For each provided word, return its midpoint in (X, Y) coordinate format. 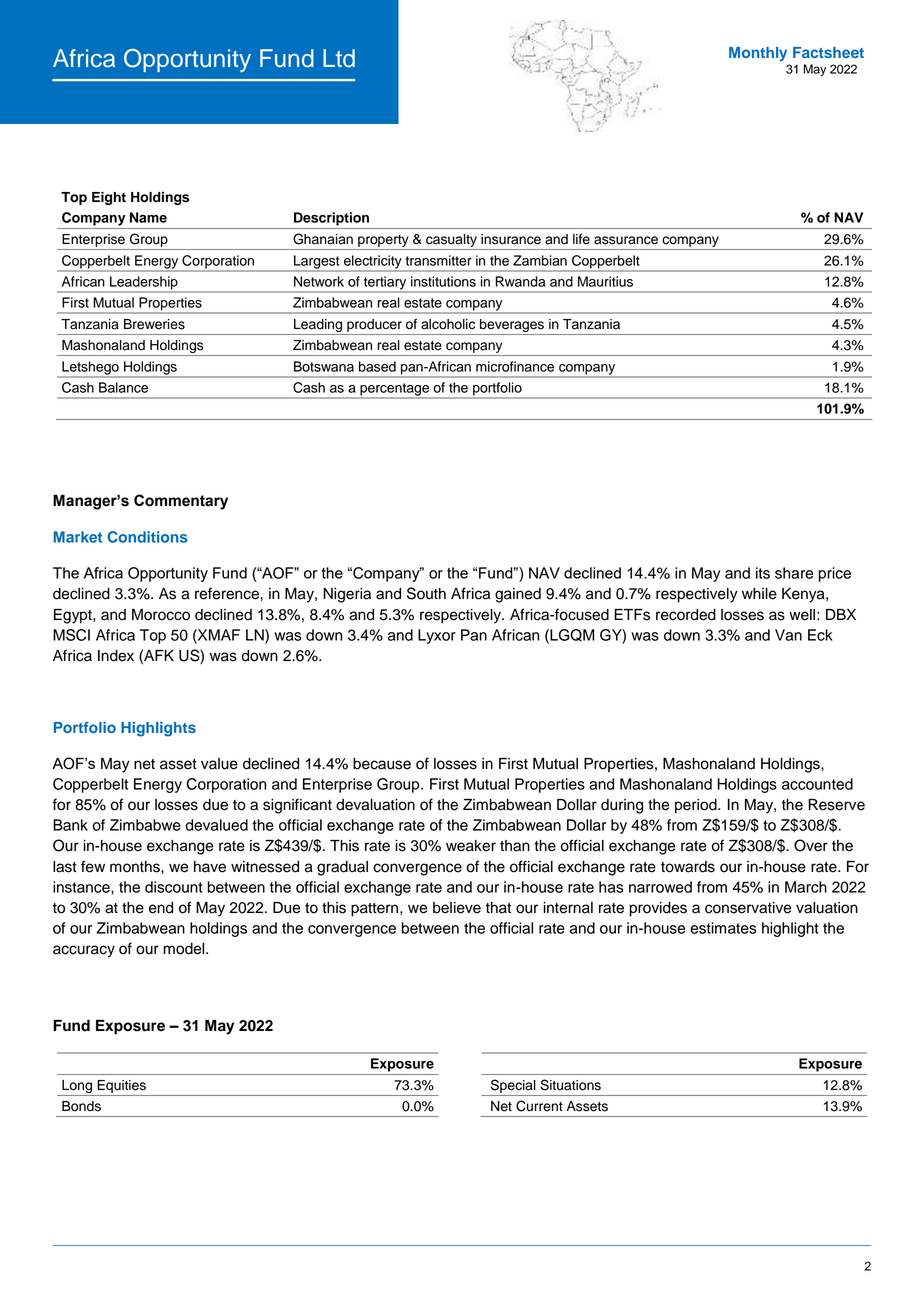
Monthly (758, 54)
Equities (122, 1086)
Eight (109, 198)
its (763, 573)
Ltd (339, 58)
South (426, 593)
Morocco (161, 615)
